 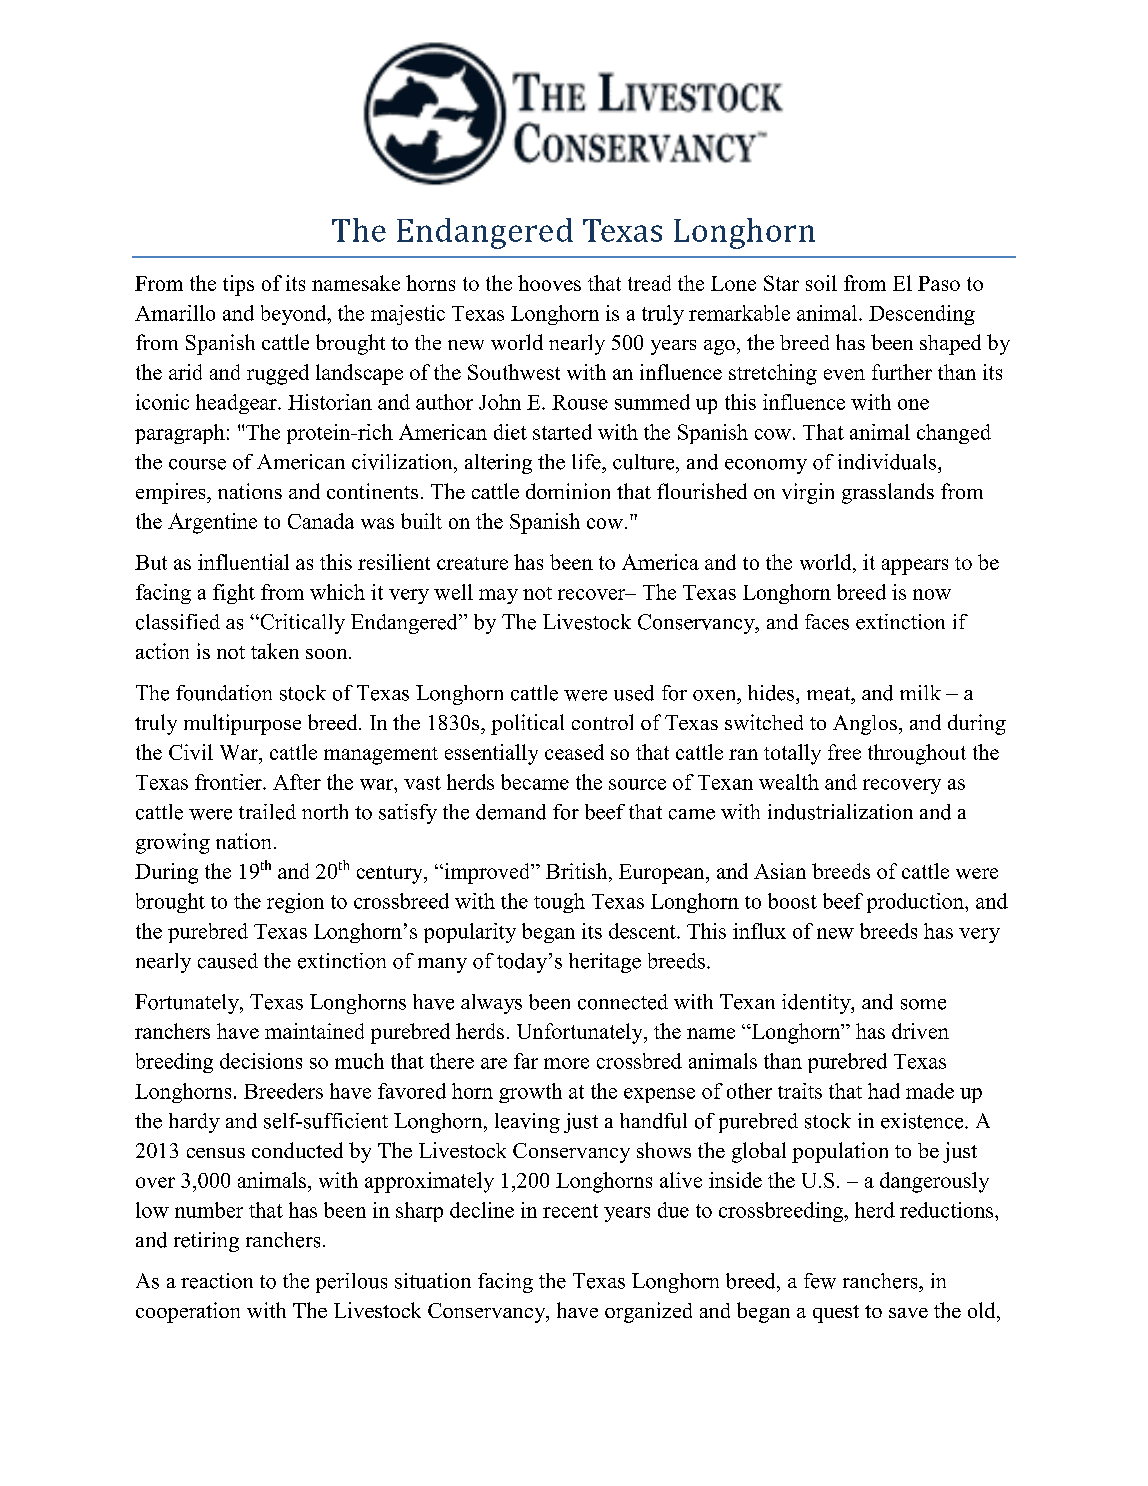 What do you see at coordinates (648, 1312) in the document?
I see `organized` at bounding box center [648, 1312].
